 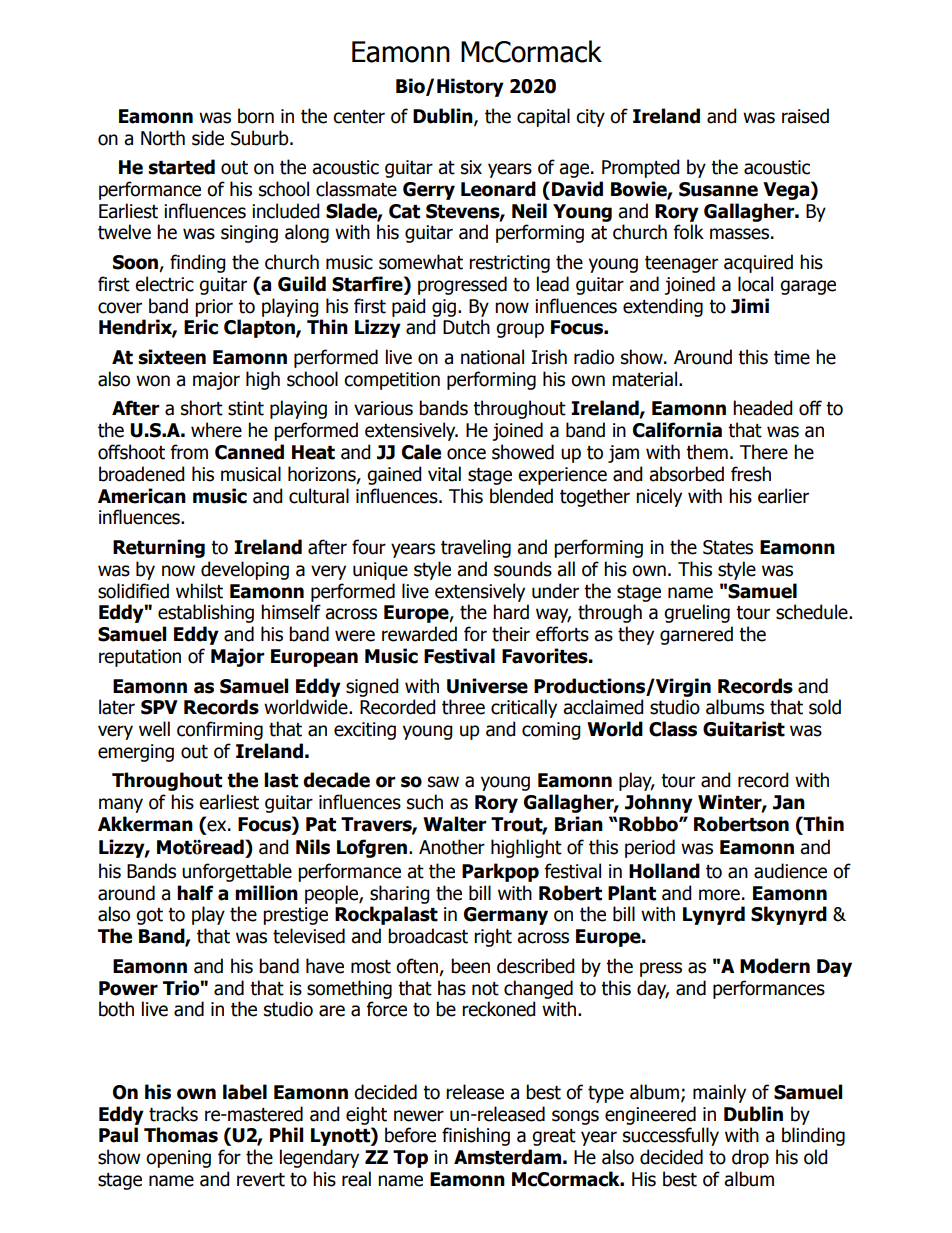 What do you see at coordinates (181, 1135) in the screenshot?
I see `Thomas` at bounding box center [181, 1135].
